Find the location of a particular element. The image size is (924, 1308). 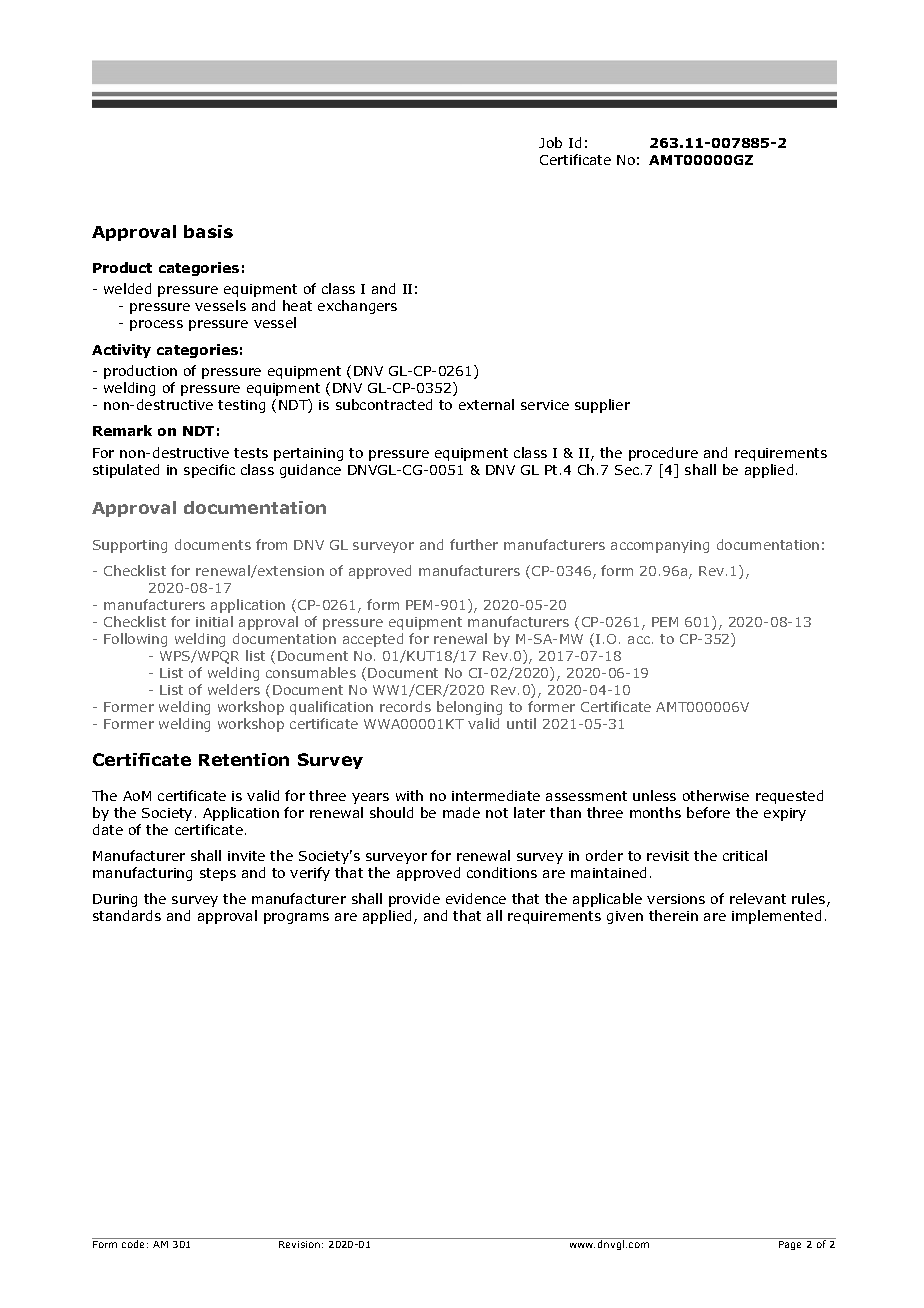

supplier is located at coordinates (602, 406).
